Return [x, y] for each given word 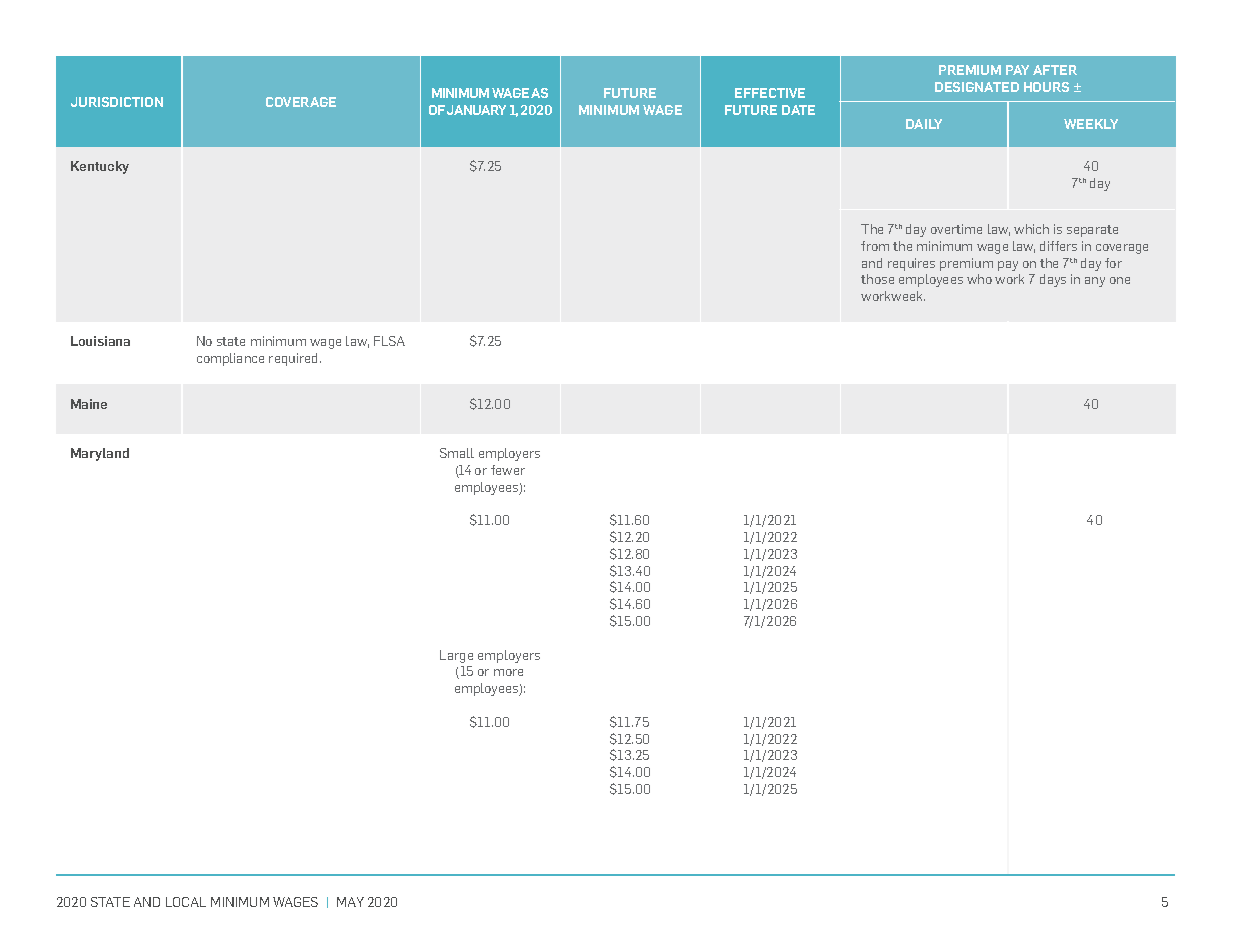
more [508, 672]
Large [456, 656]
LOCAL [186, 902]
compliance [230, 359]
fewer [508, 470]
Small [457, 453]
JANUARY [476, 110]
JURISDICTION [117, 102]
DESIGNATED [977, 87]
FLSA [389, 341]
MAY [350, 902]
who [979, 279]
